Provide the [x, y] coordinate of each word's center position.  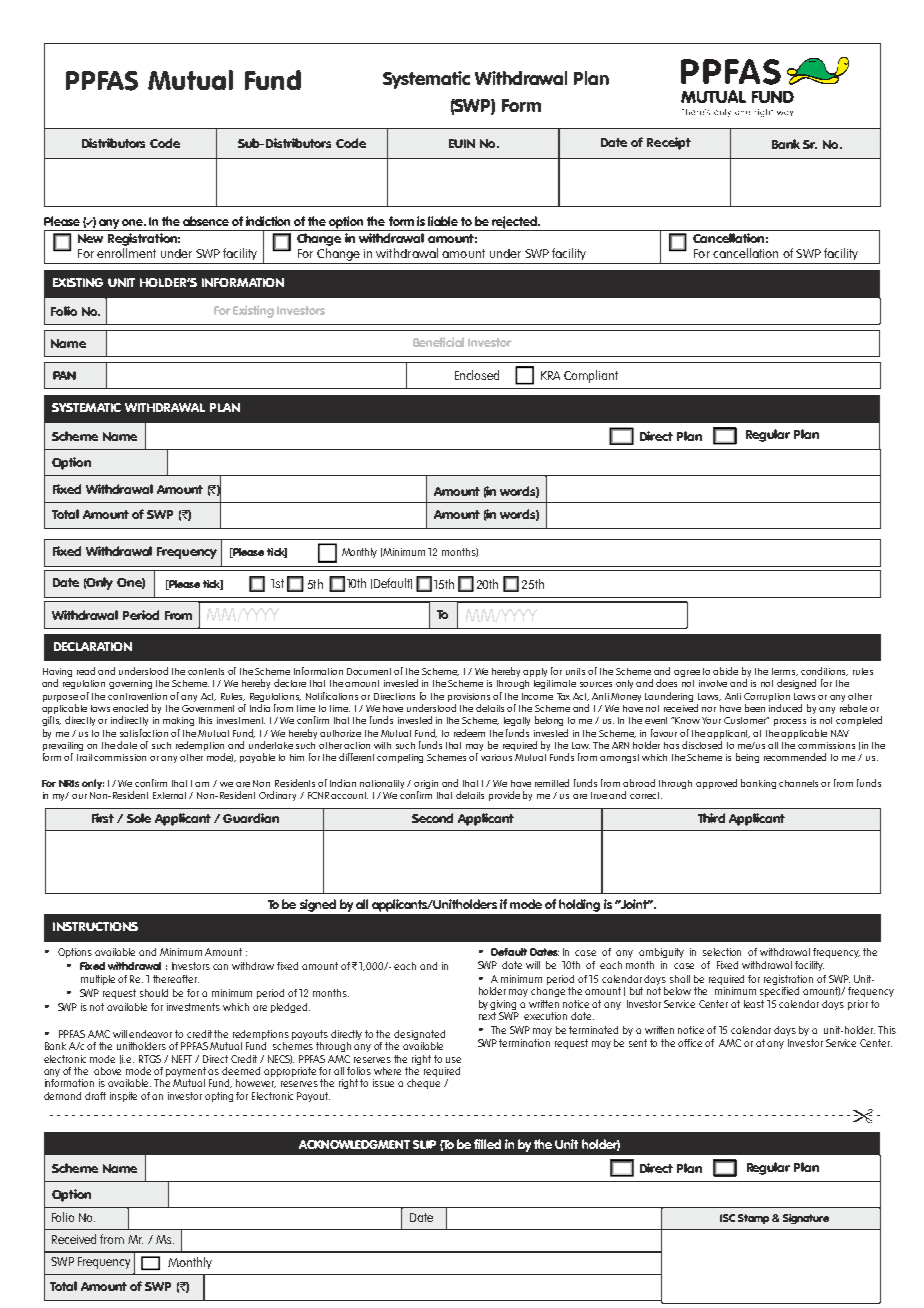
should [154, 993]
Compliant [591, 376]
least [754, 1004]
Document [369, 671]
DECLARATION [93, 646]
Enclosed [477, 375]
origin [426, 784]
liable [443, 221]
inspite [123, 1097]
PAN [64, 375]
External [169, 795]
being [747, 758]
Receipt [669, 143]
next [487, 1016]
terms [785, 672]
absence [206, 221]
